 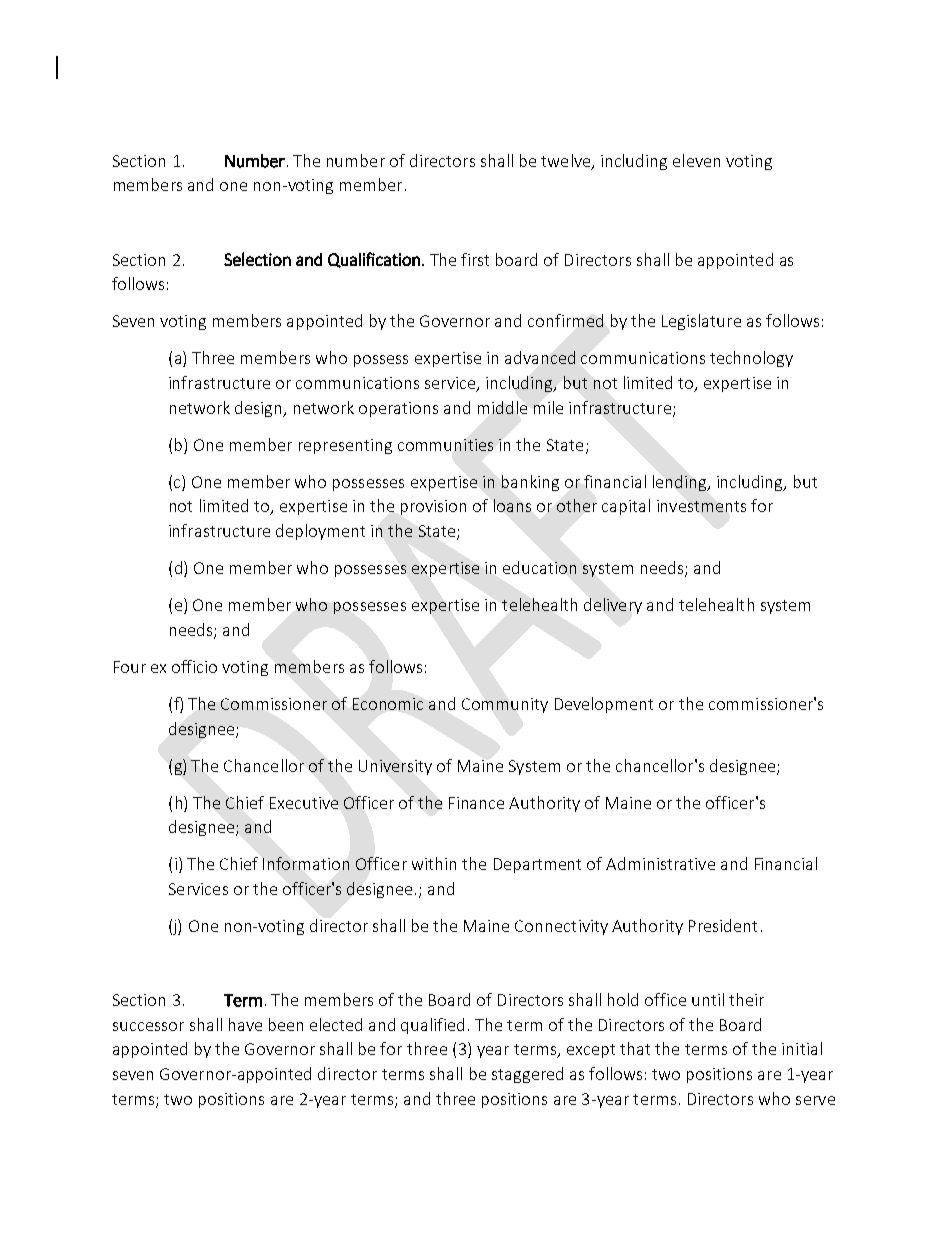 What do you see at coordinates (245, 1024) in the screenshot?
I see `have` at bounding box center [245, 1024].
